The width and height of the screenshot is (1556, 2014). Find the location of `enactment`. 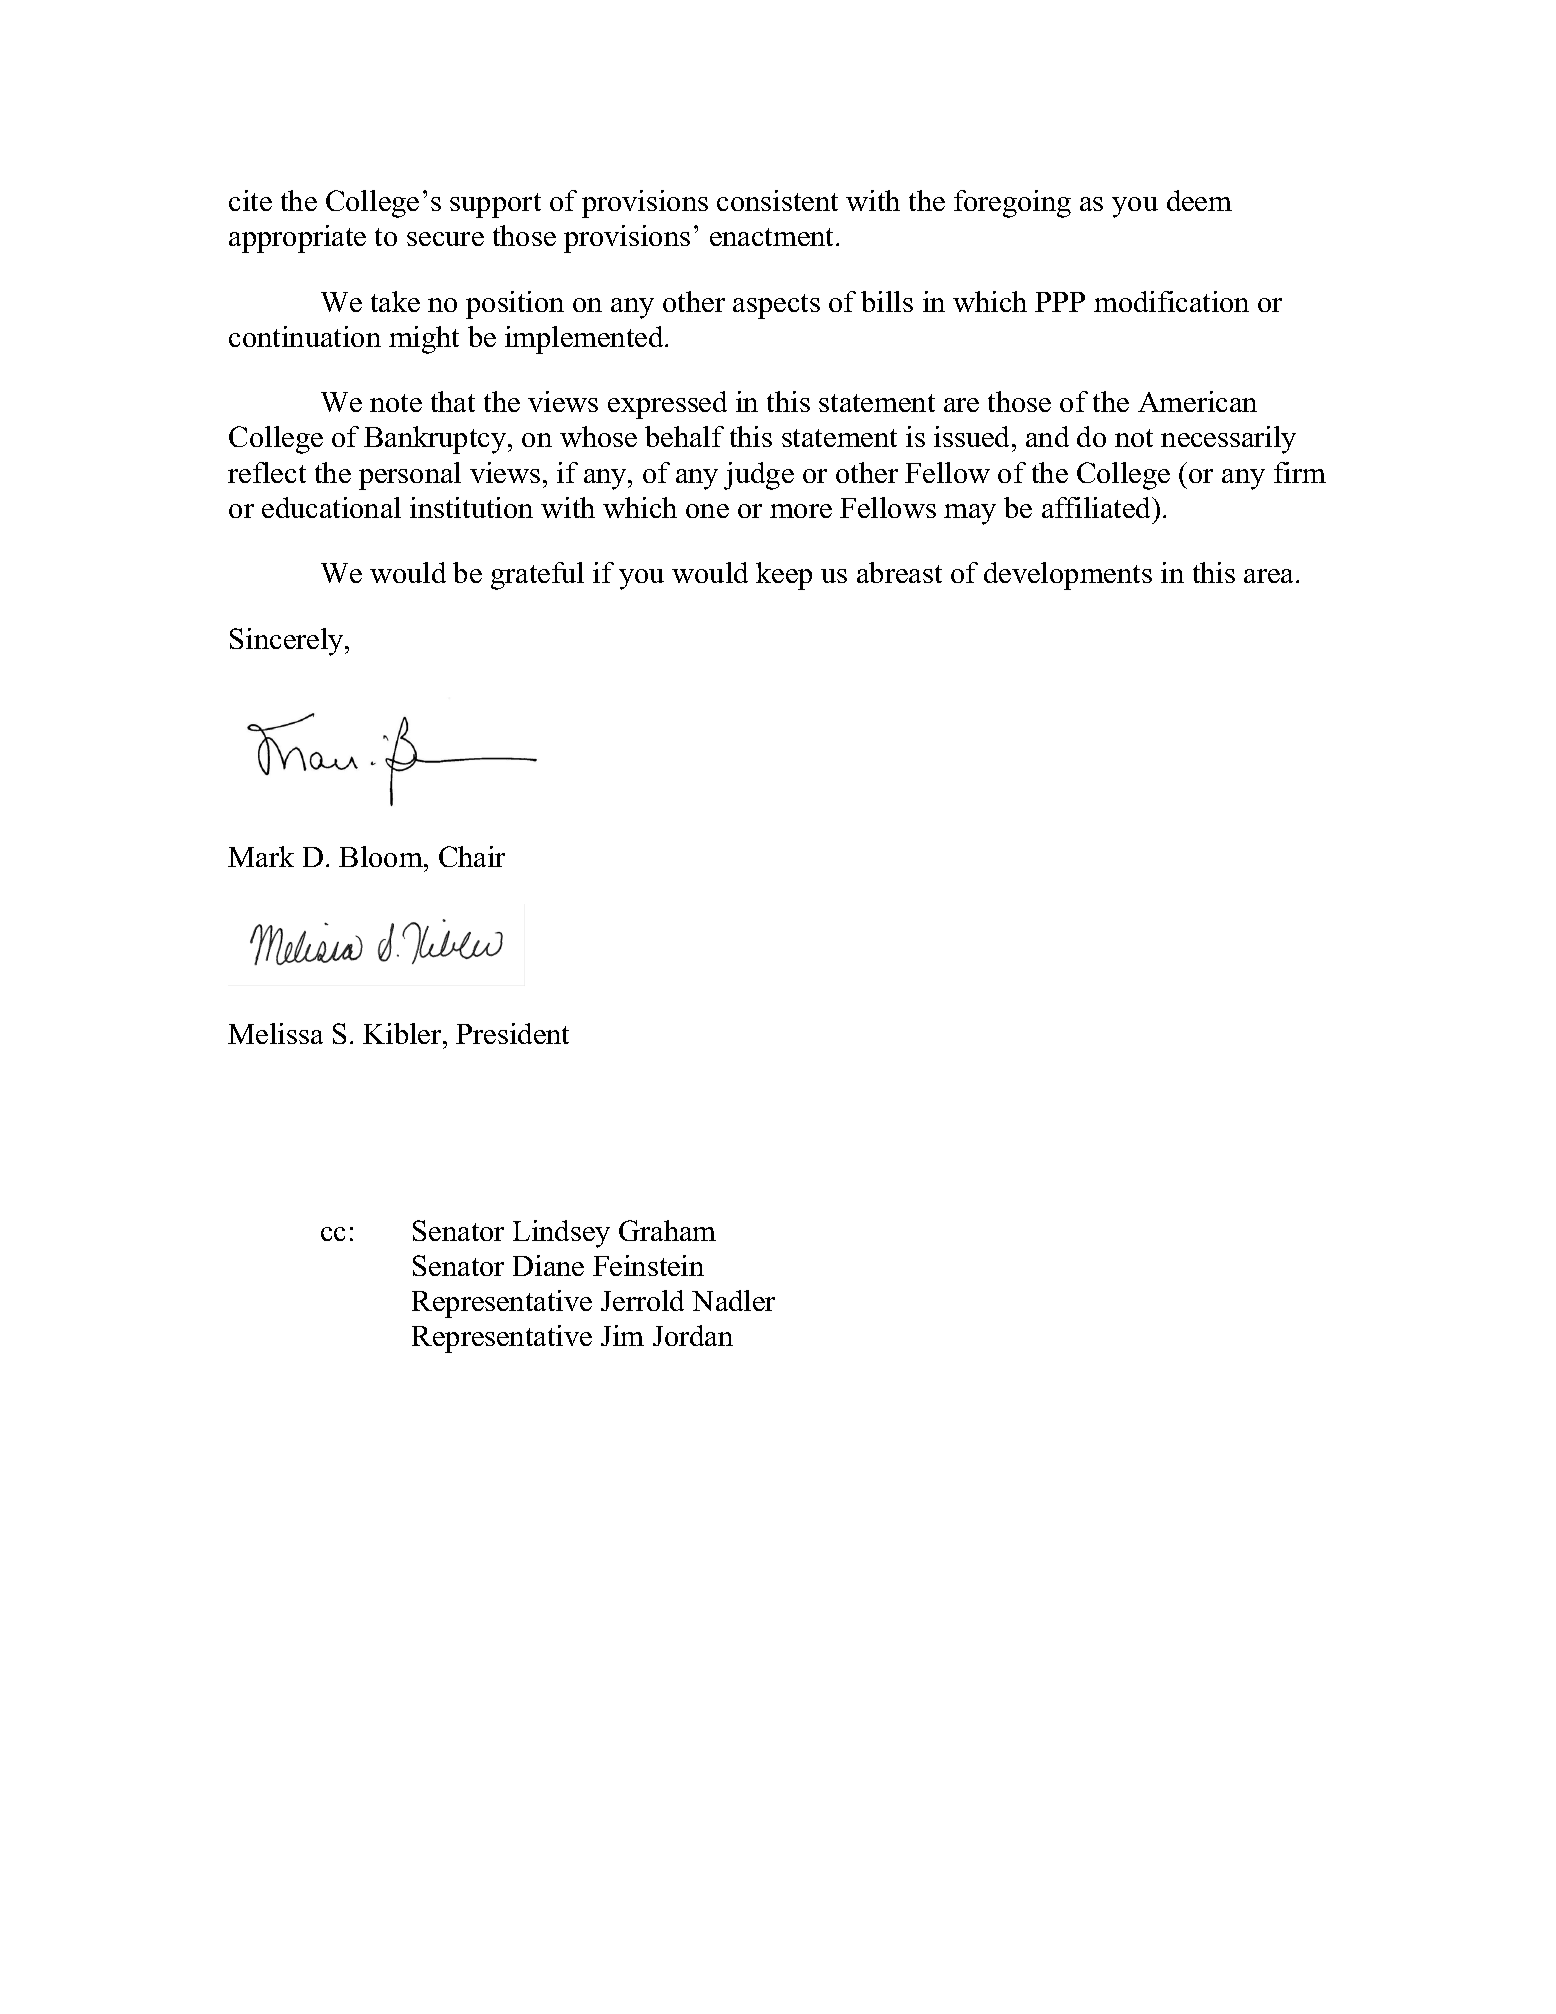

enactment is located at coordinates (773, 237).
